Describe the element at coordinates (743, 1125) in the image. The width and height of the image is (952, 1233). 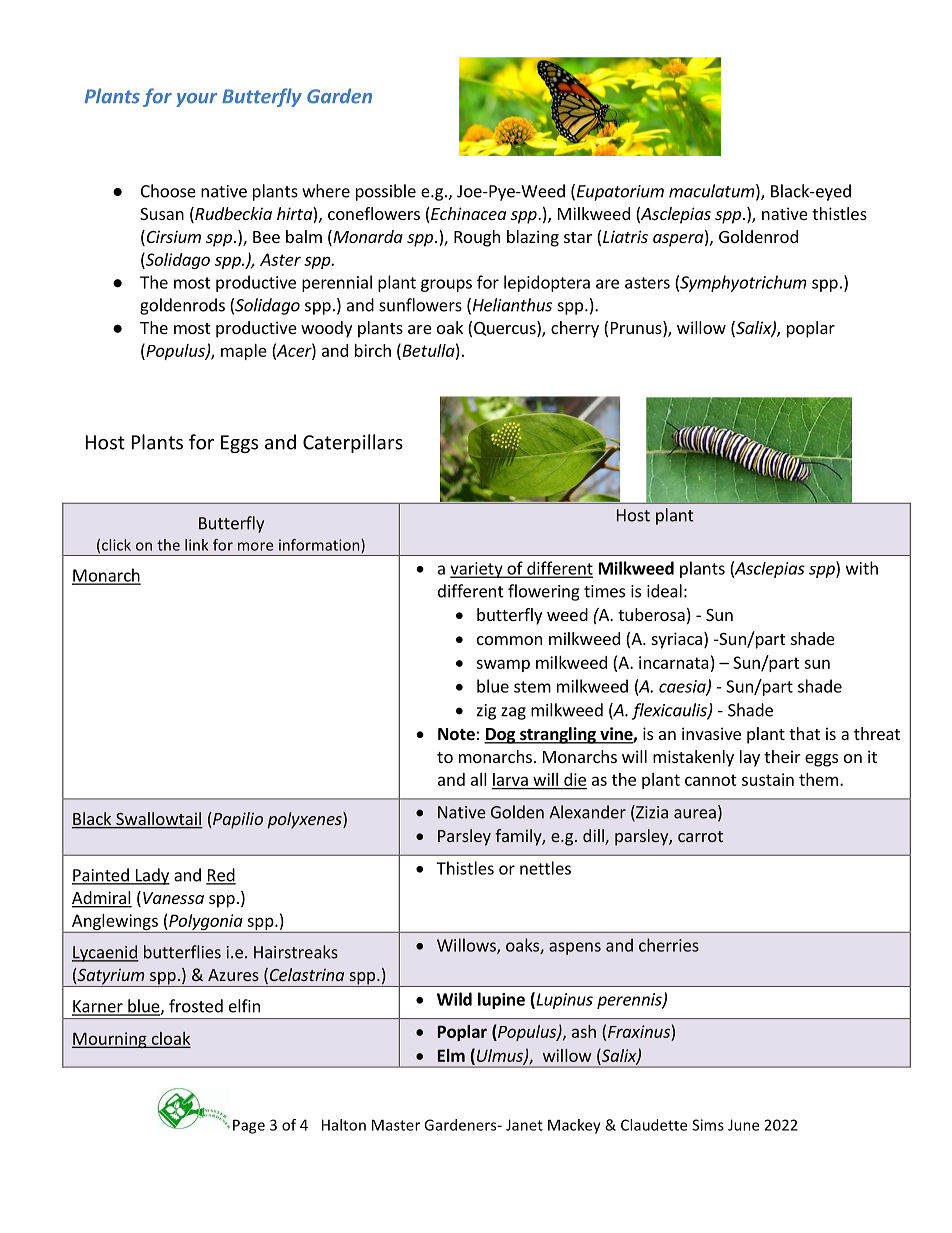
I see `June` at that location.
